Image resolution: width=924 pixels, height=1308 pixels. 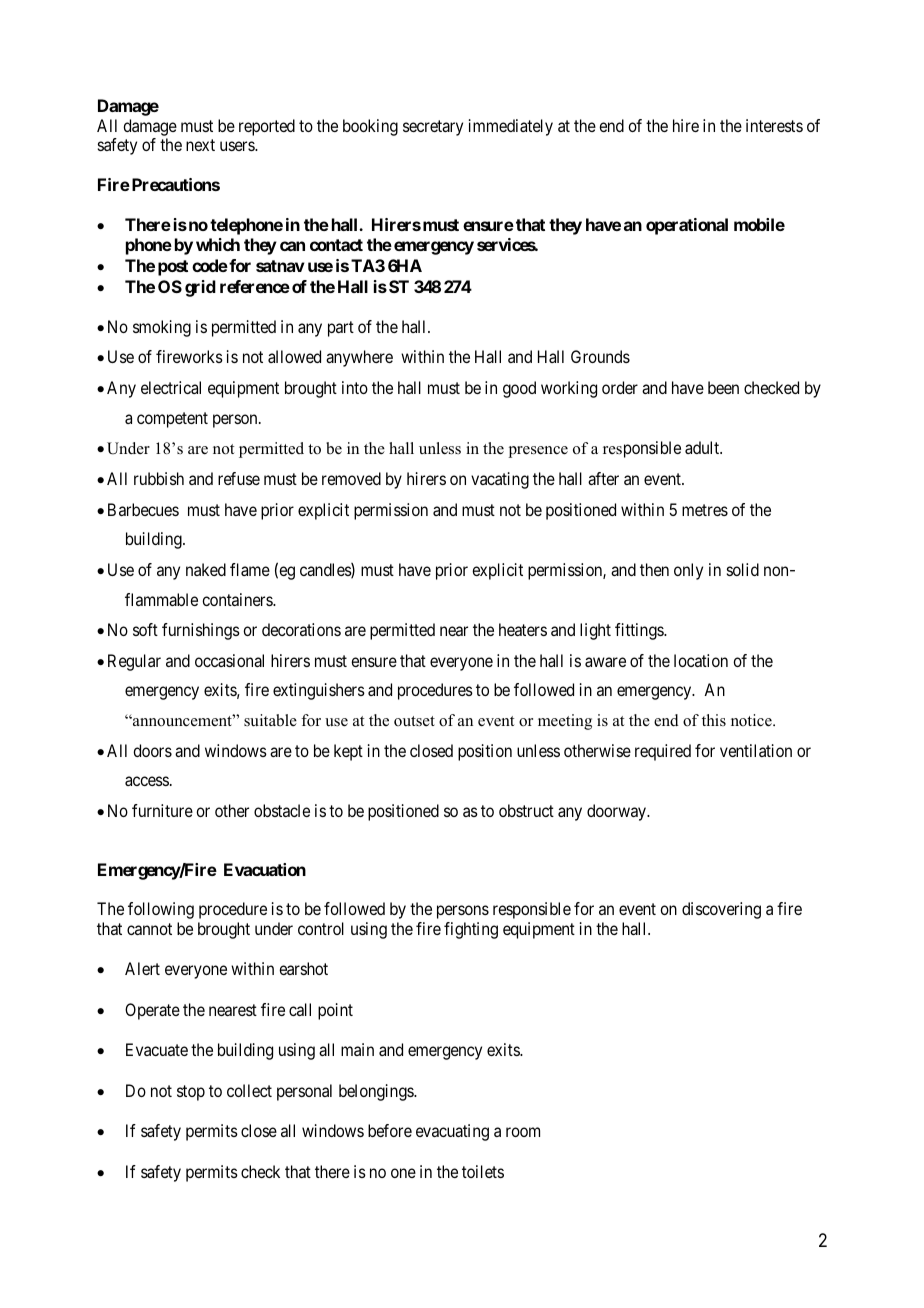 What do you see at coordinates (723, 387) in the screenshot?
I see `been` at bounding box center [723, 387].
